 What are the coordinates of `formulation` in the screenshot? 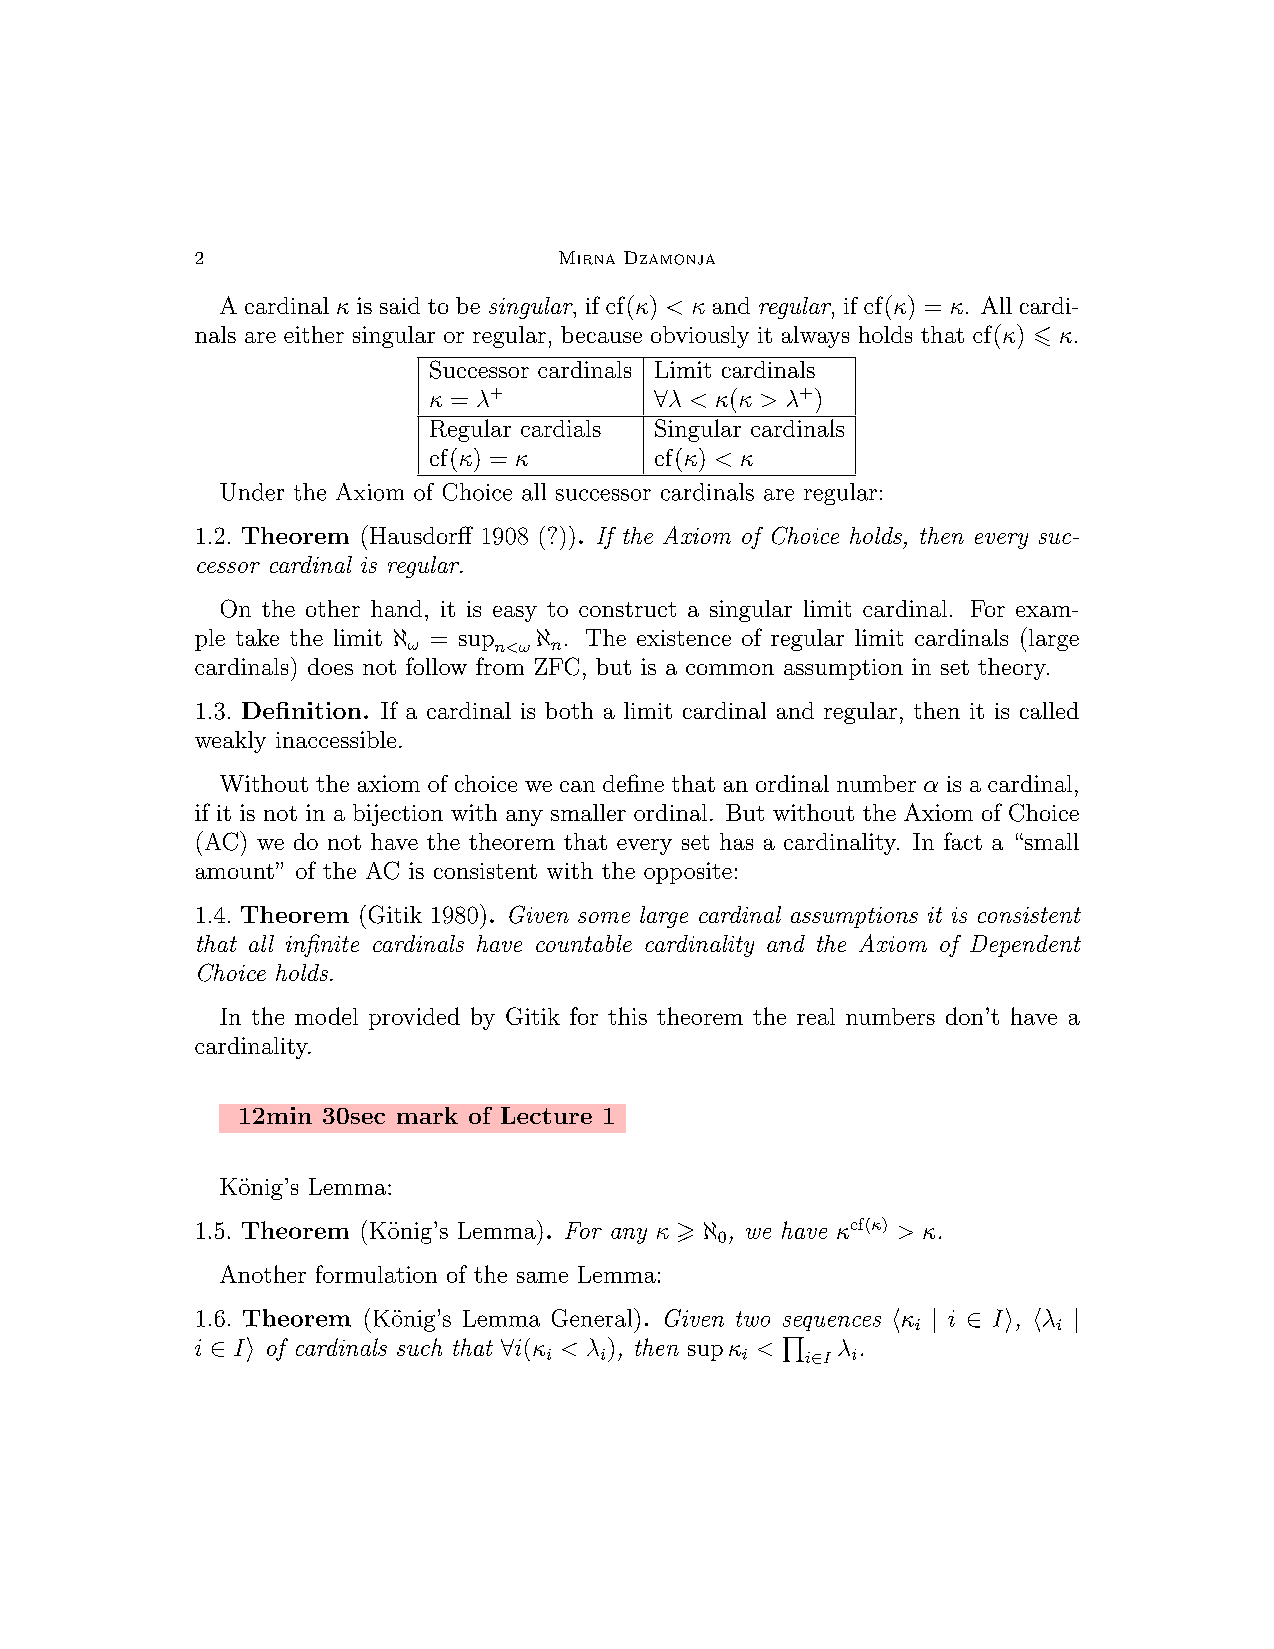 It's located at (376, 1274).
